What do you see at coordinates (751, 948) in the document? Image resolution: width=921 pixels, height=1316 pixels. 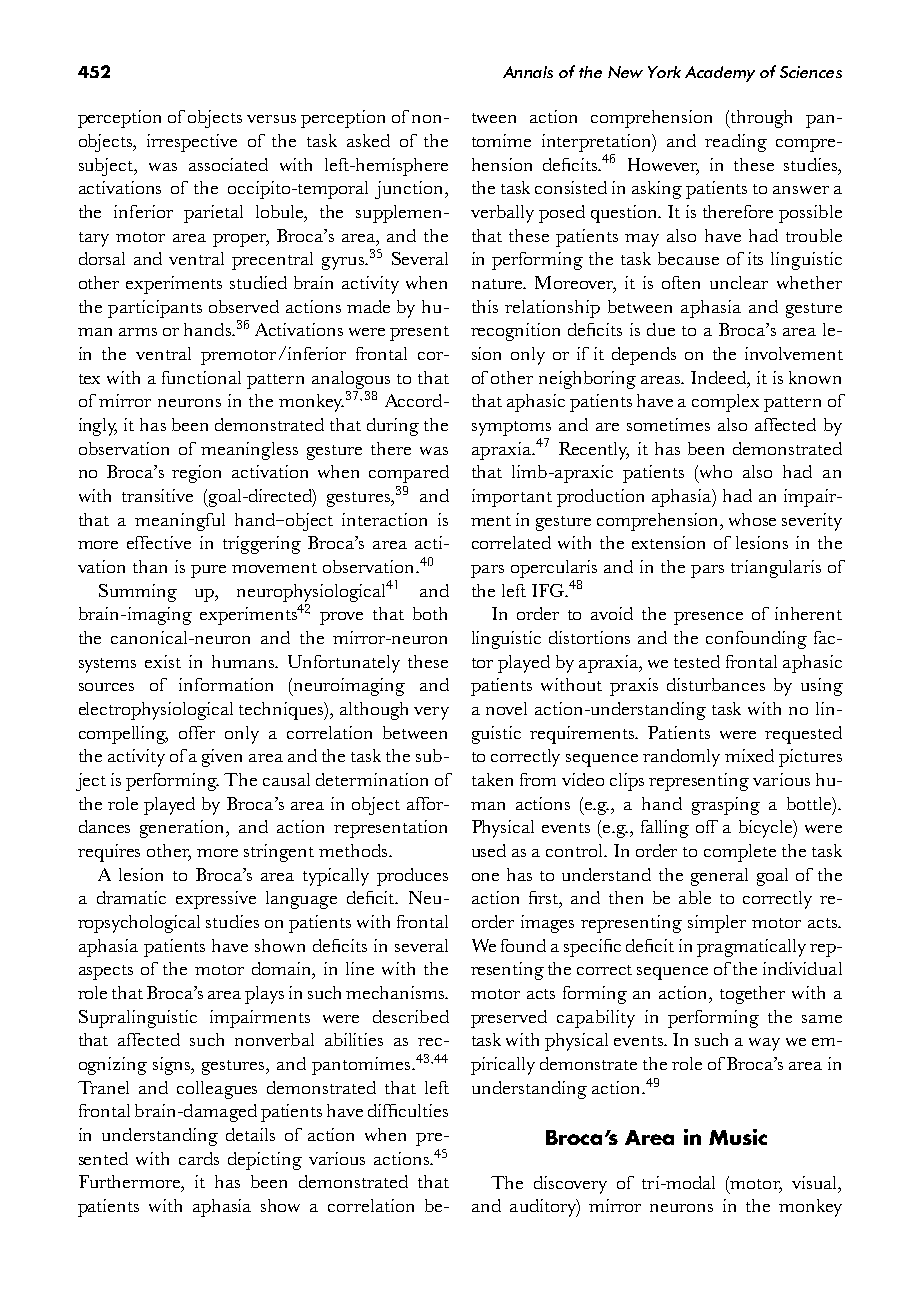 I see `pragmatically` at bounding box center [751, 948].
